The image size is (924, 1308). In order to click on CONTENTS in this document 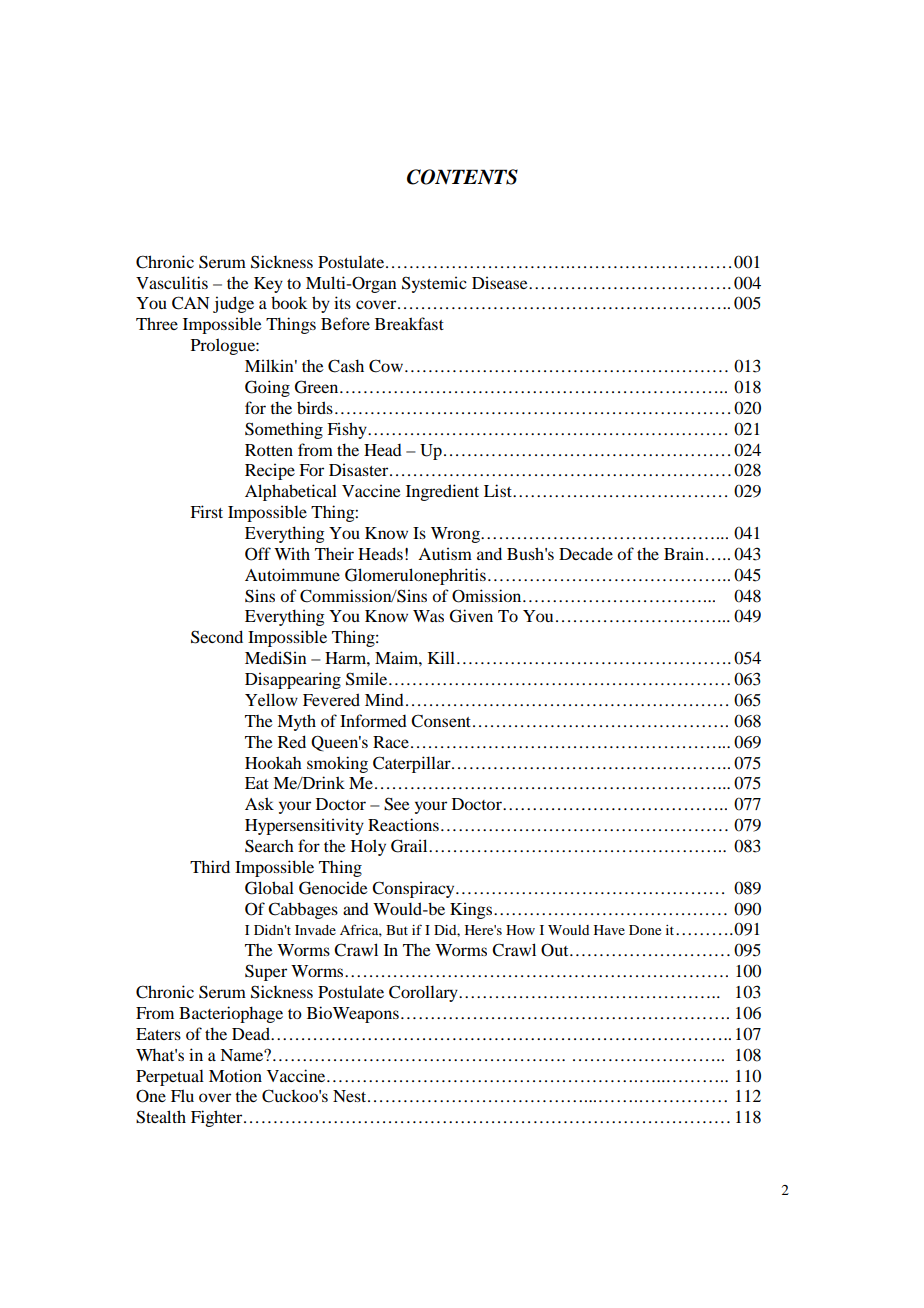, I will do `click(462, 177)`.
